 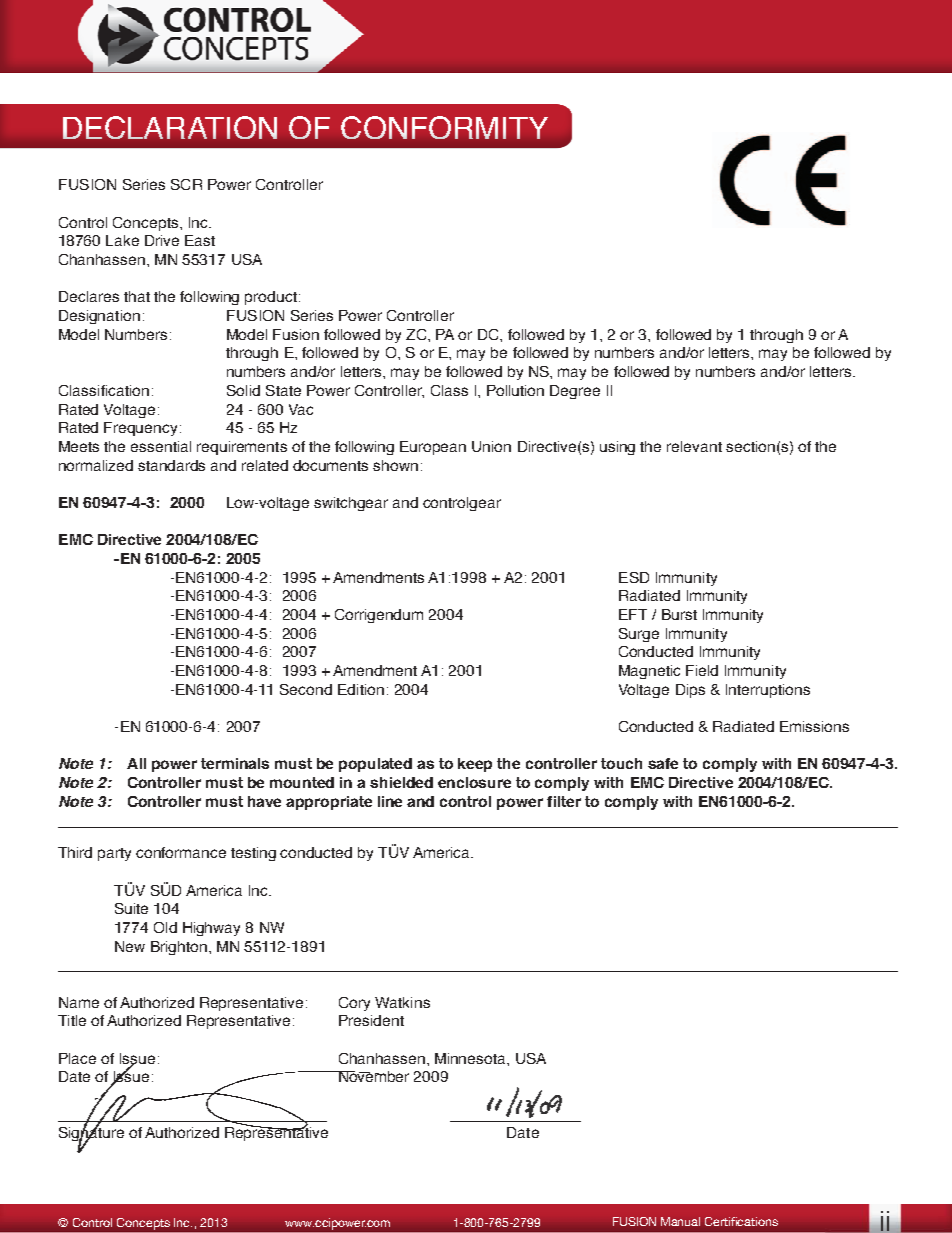 What do you see at coordinates (575, 392) in the screenshot?
I see `Degree` at bounding box center [575, 392].
